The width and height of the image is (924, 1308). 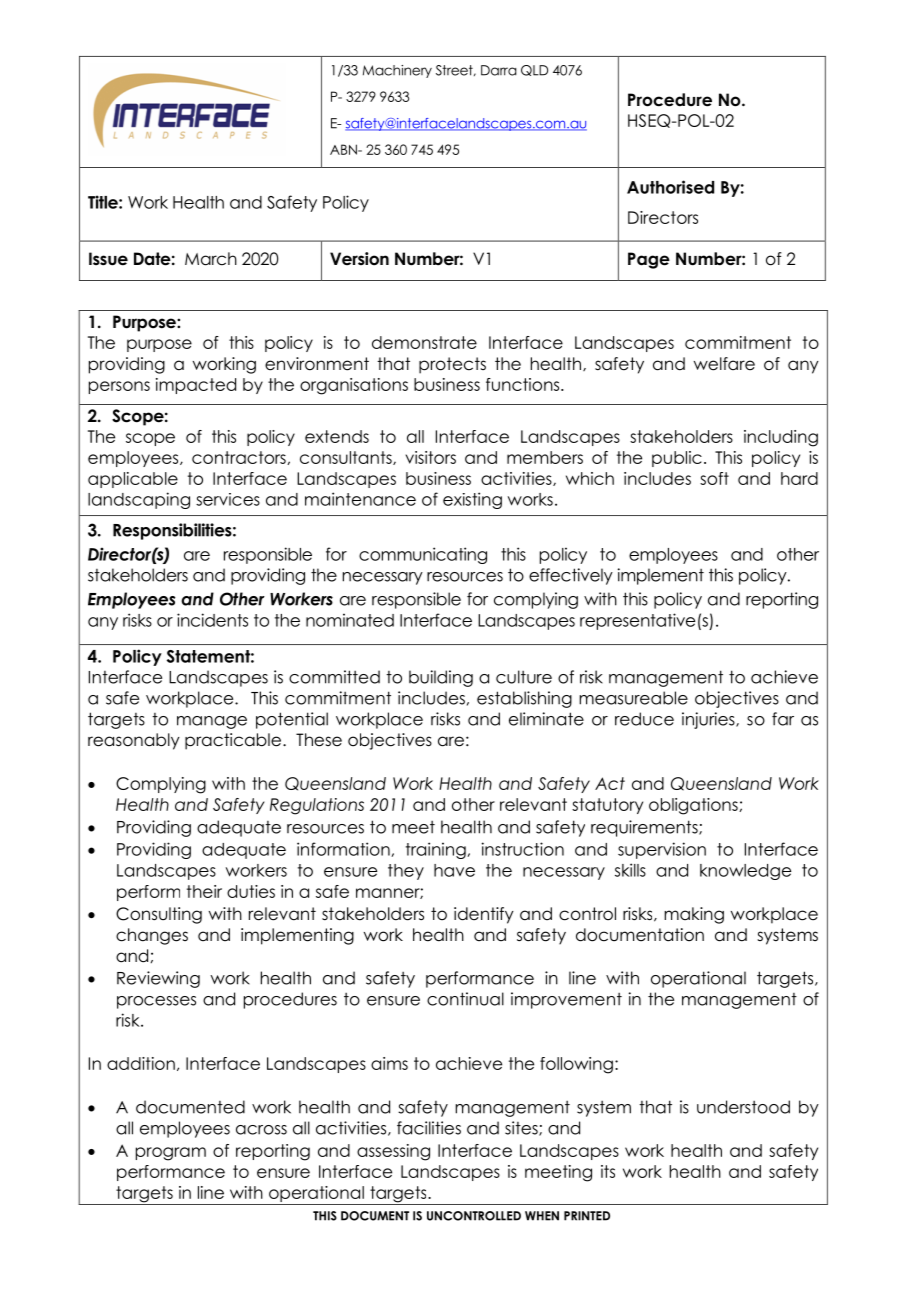 What do you see at coordinates (670, 187) in the image?
I see `Authorised` at bounding box center [670, 187].
